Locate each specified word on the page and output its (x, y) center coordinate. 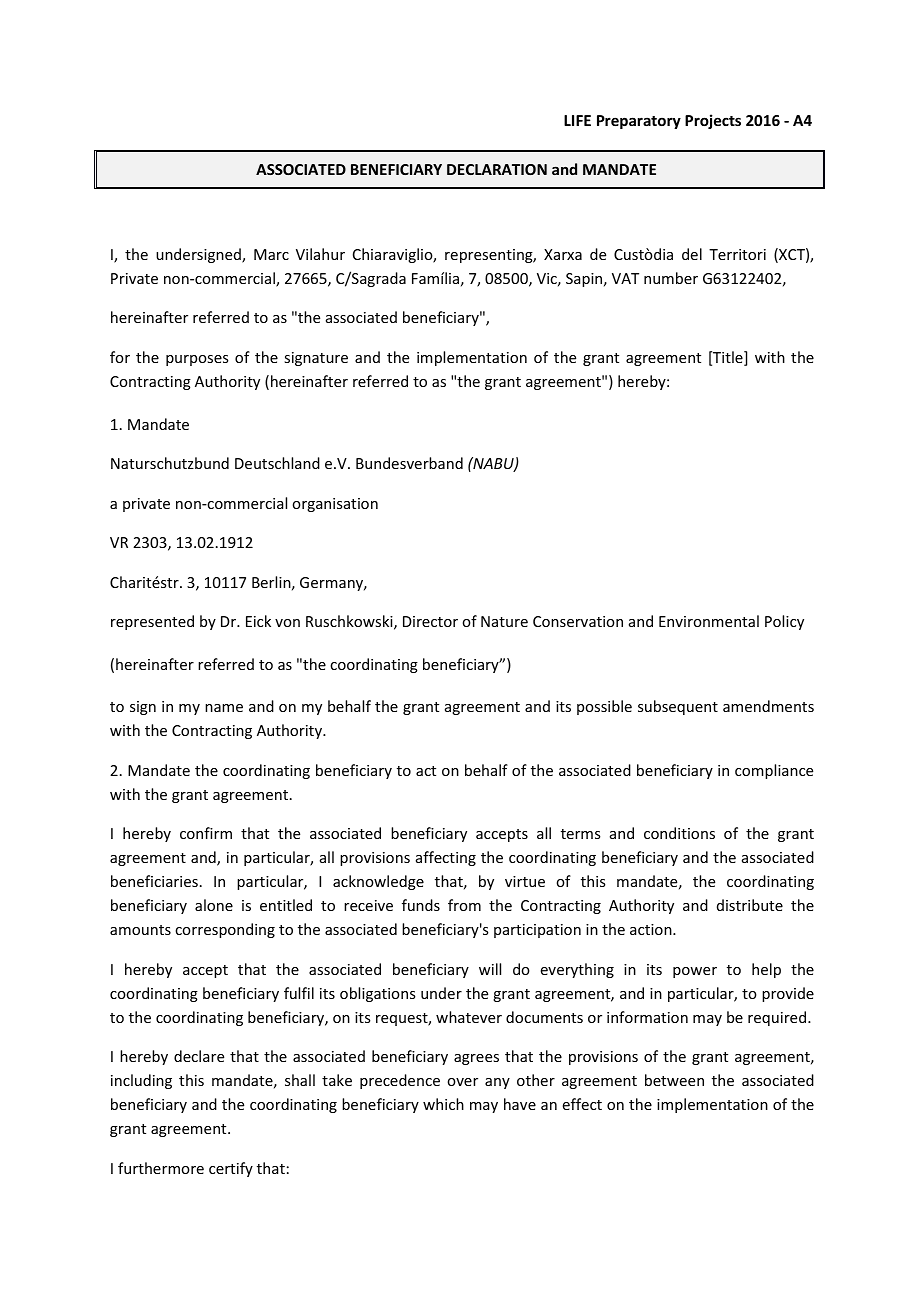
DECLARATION (497, 169)
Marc (271, 254)
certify (231, 1169)
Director (430, 621)
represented (152, 622)
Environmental (709, 621)
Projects (713, 121)
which (443, 1104)
